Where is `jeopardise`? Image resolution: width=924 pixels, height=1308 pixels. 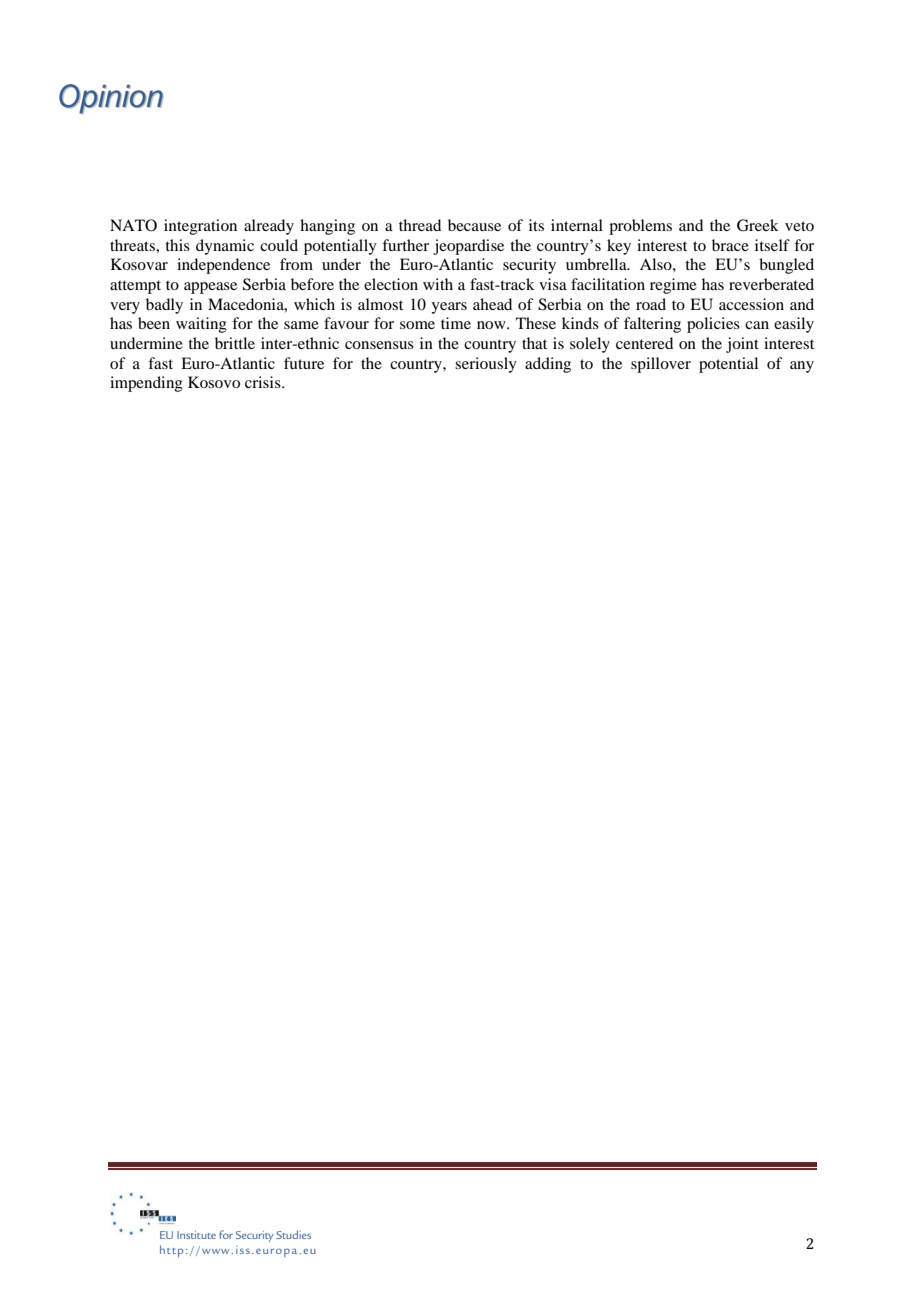 jeopardise is located at coordinates (468, 247).
